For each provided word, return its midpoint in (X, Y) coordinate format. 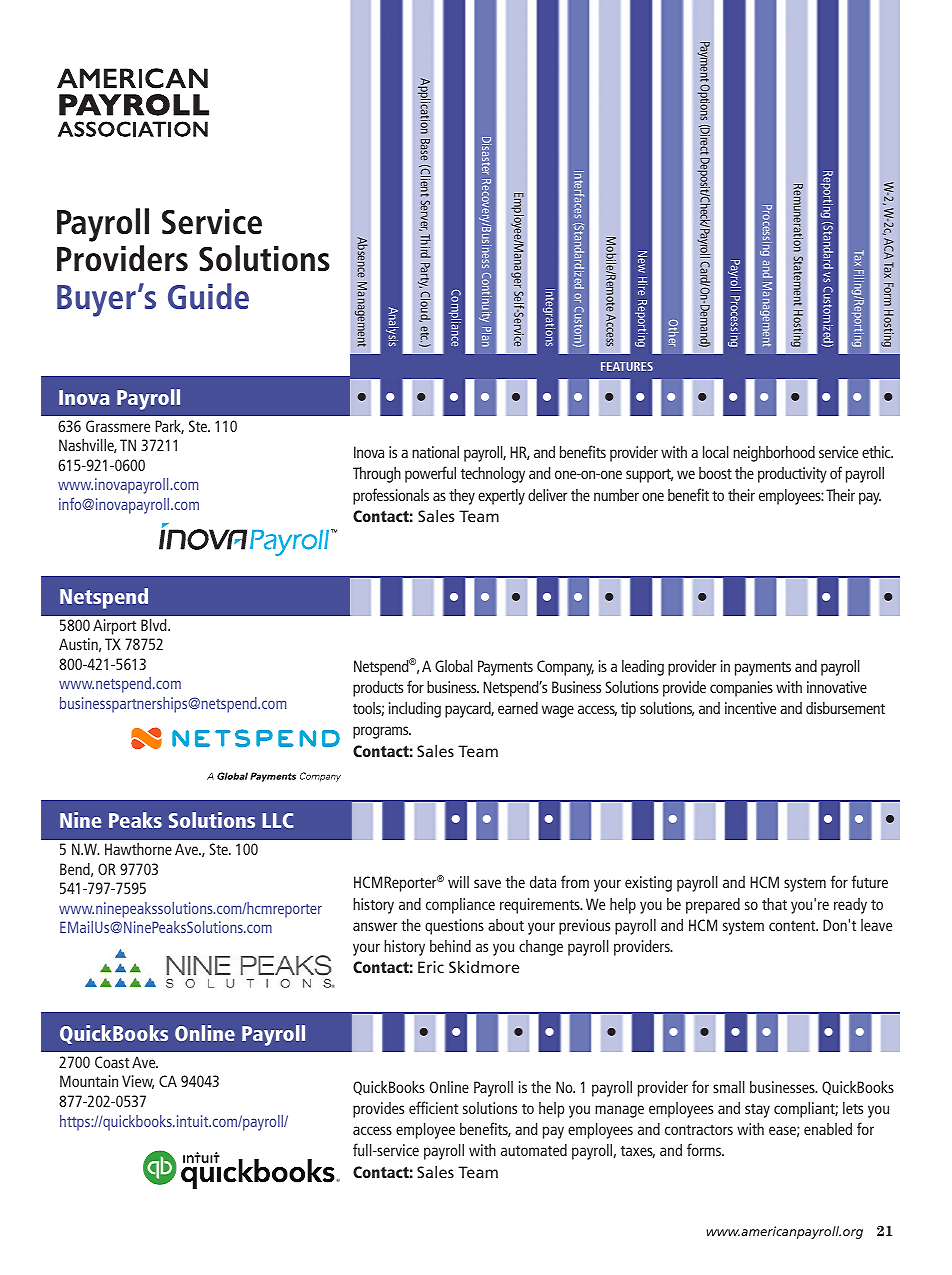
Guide (208, 296)
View (138, 1082)
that (774, 904)
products (378, 689)
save (487, 883)
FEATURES (627, 366)
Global (454, 666)
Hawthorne (138, 849)
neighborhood (774, 454)
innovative (837, 687)
